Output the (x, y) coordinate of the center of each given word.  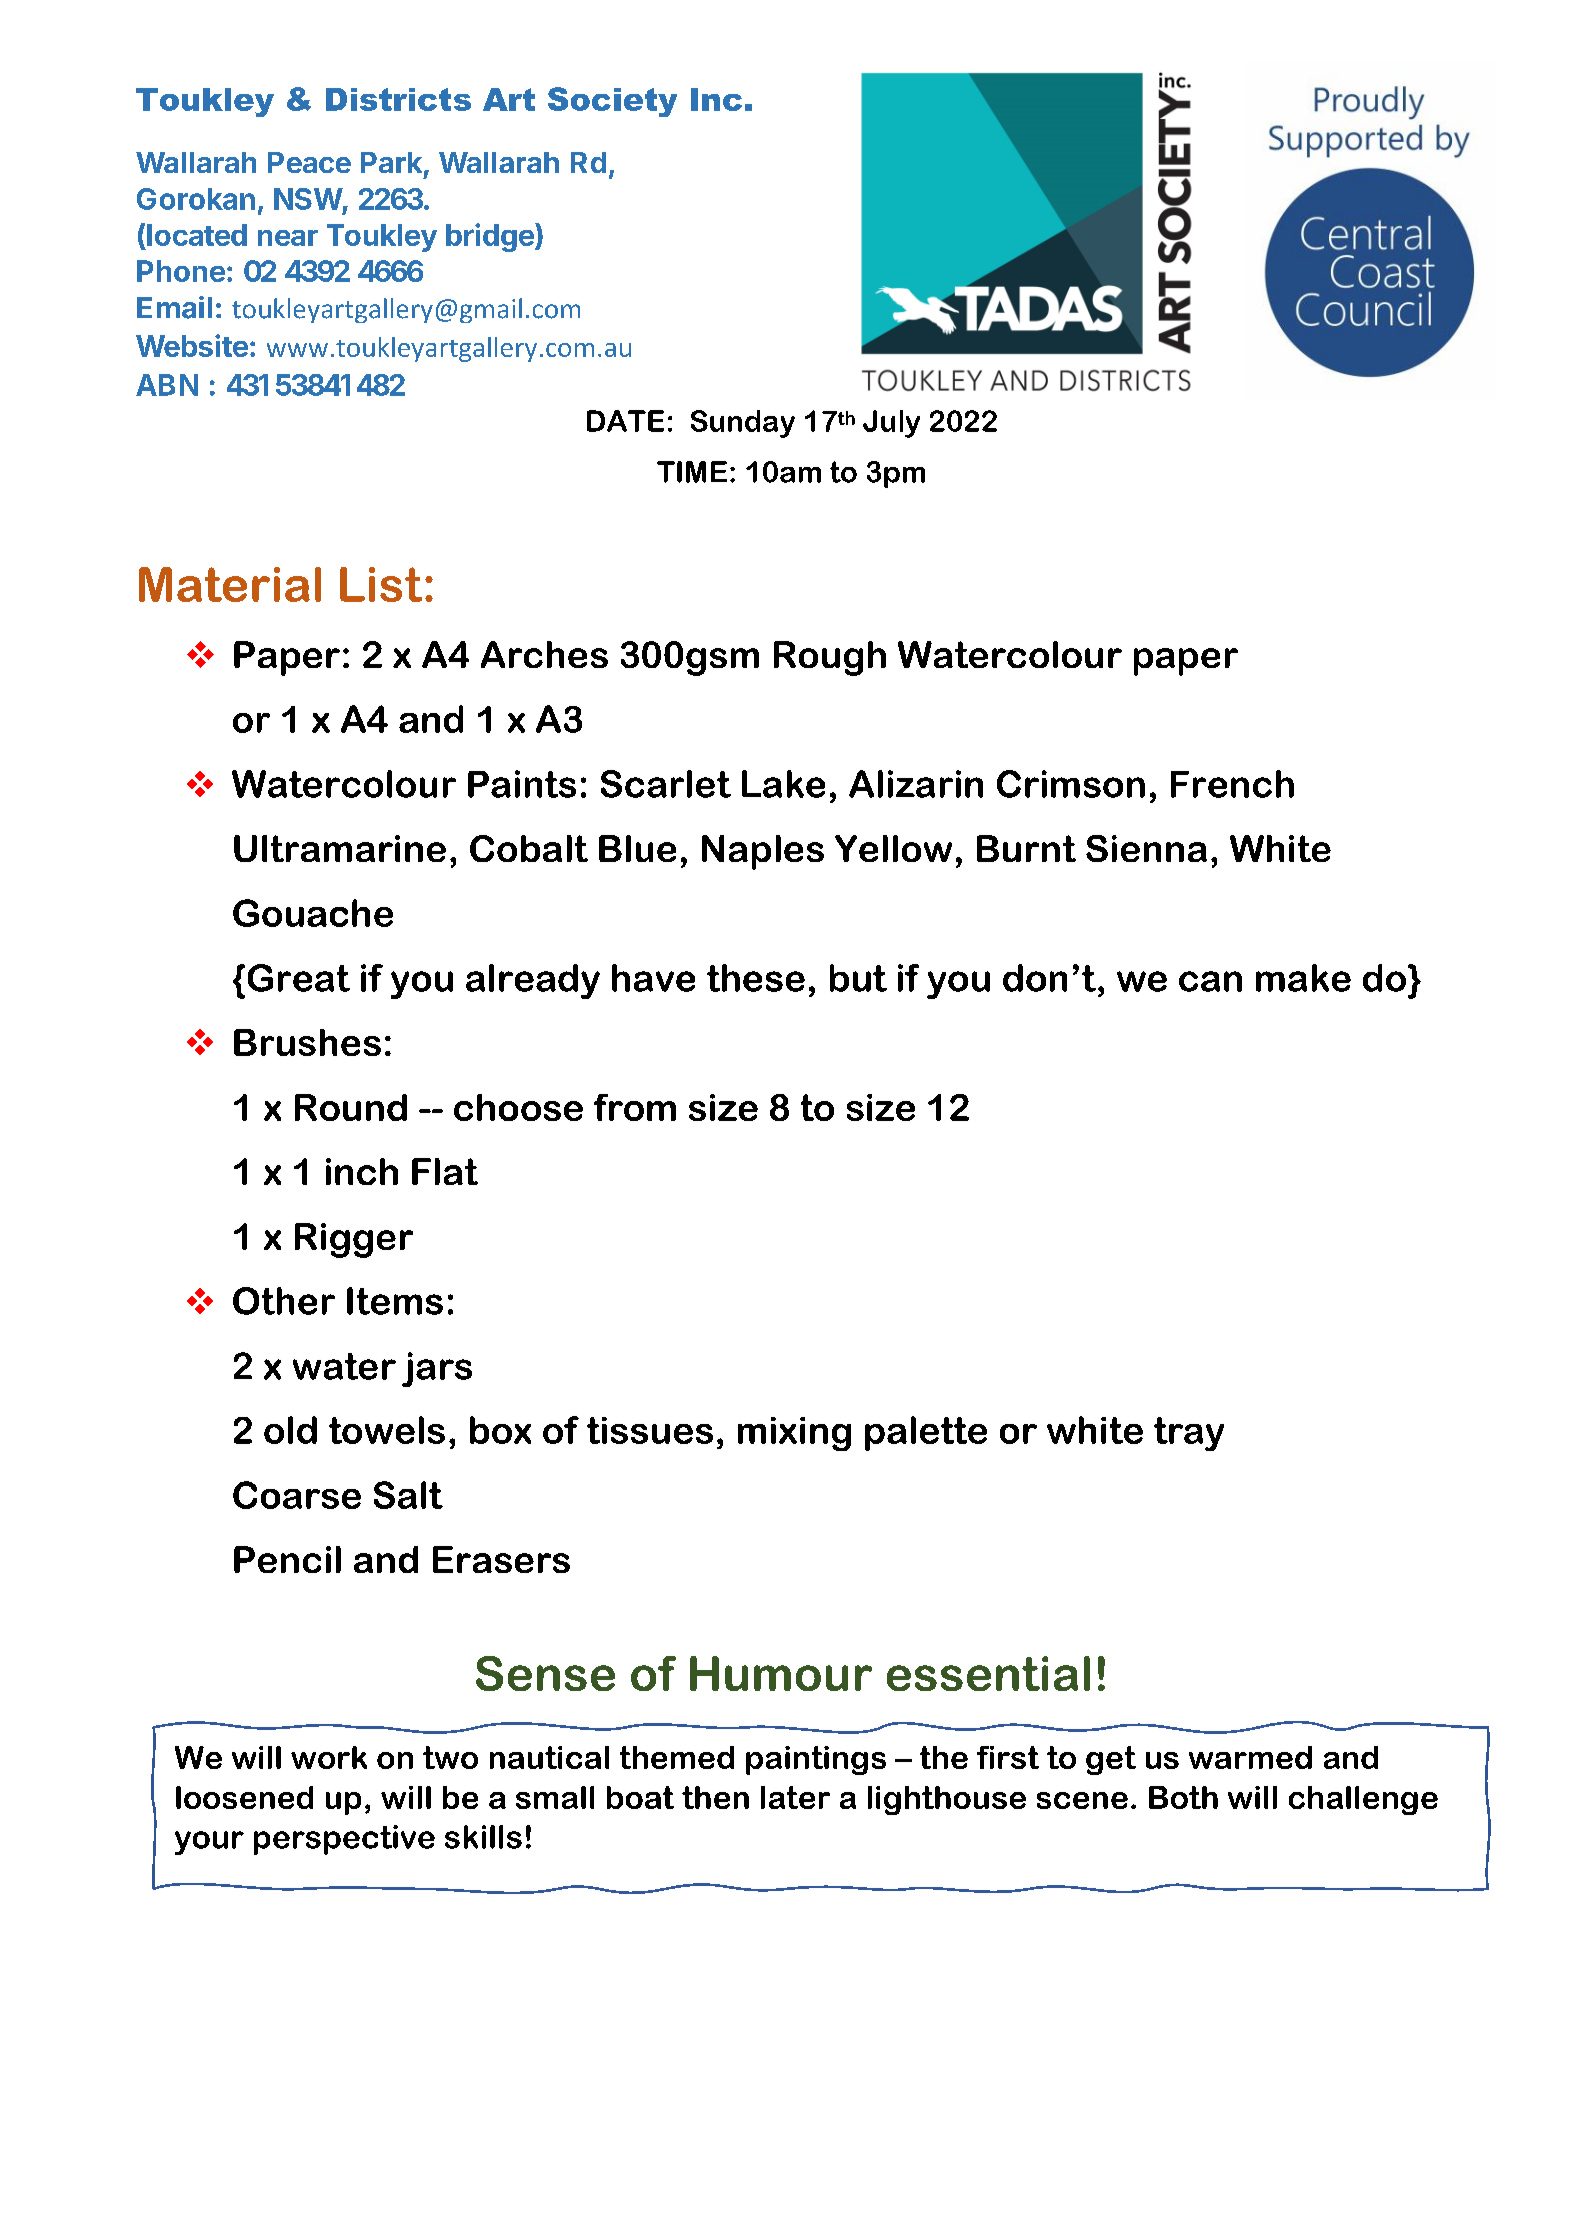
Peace (309, 162)
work (329, 1757)
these (756, 978)
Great (299, 978)
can (1210, 981)
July (891, 424)
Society (612, 102)
